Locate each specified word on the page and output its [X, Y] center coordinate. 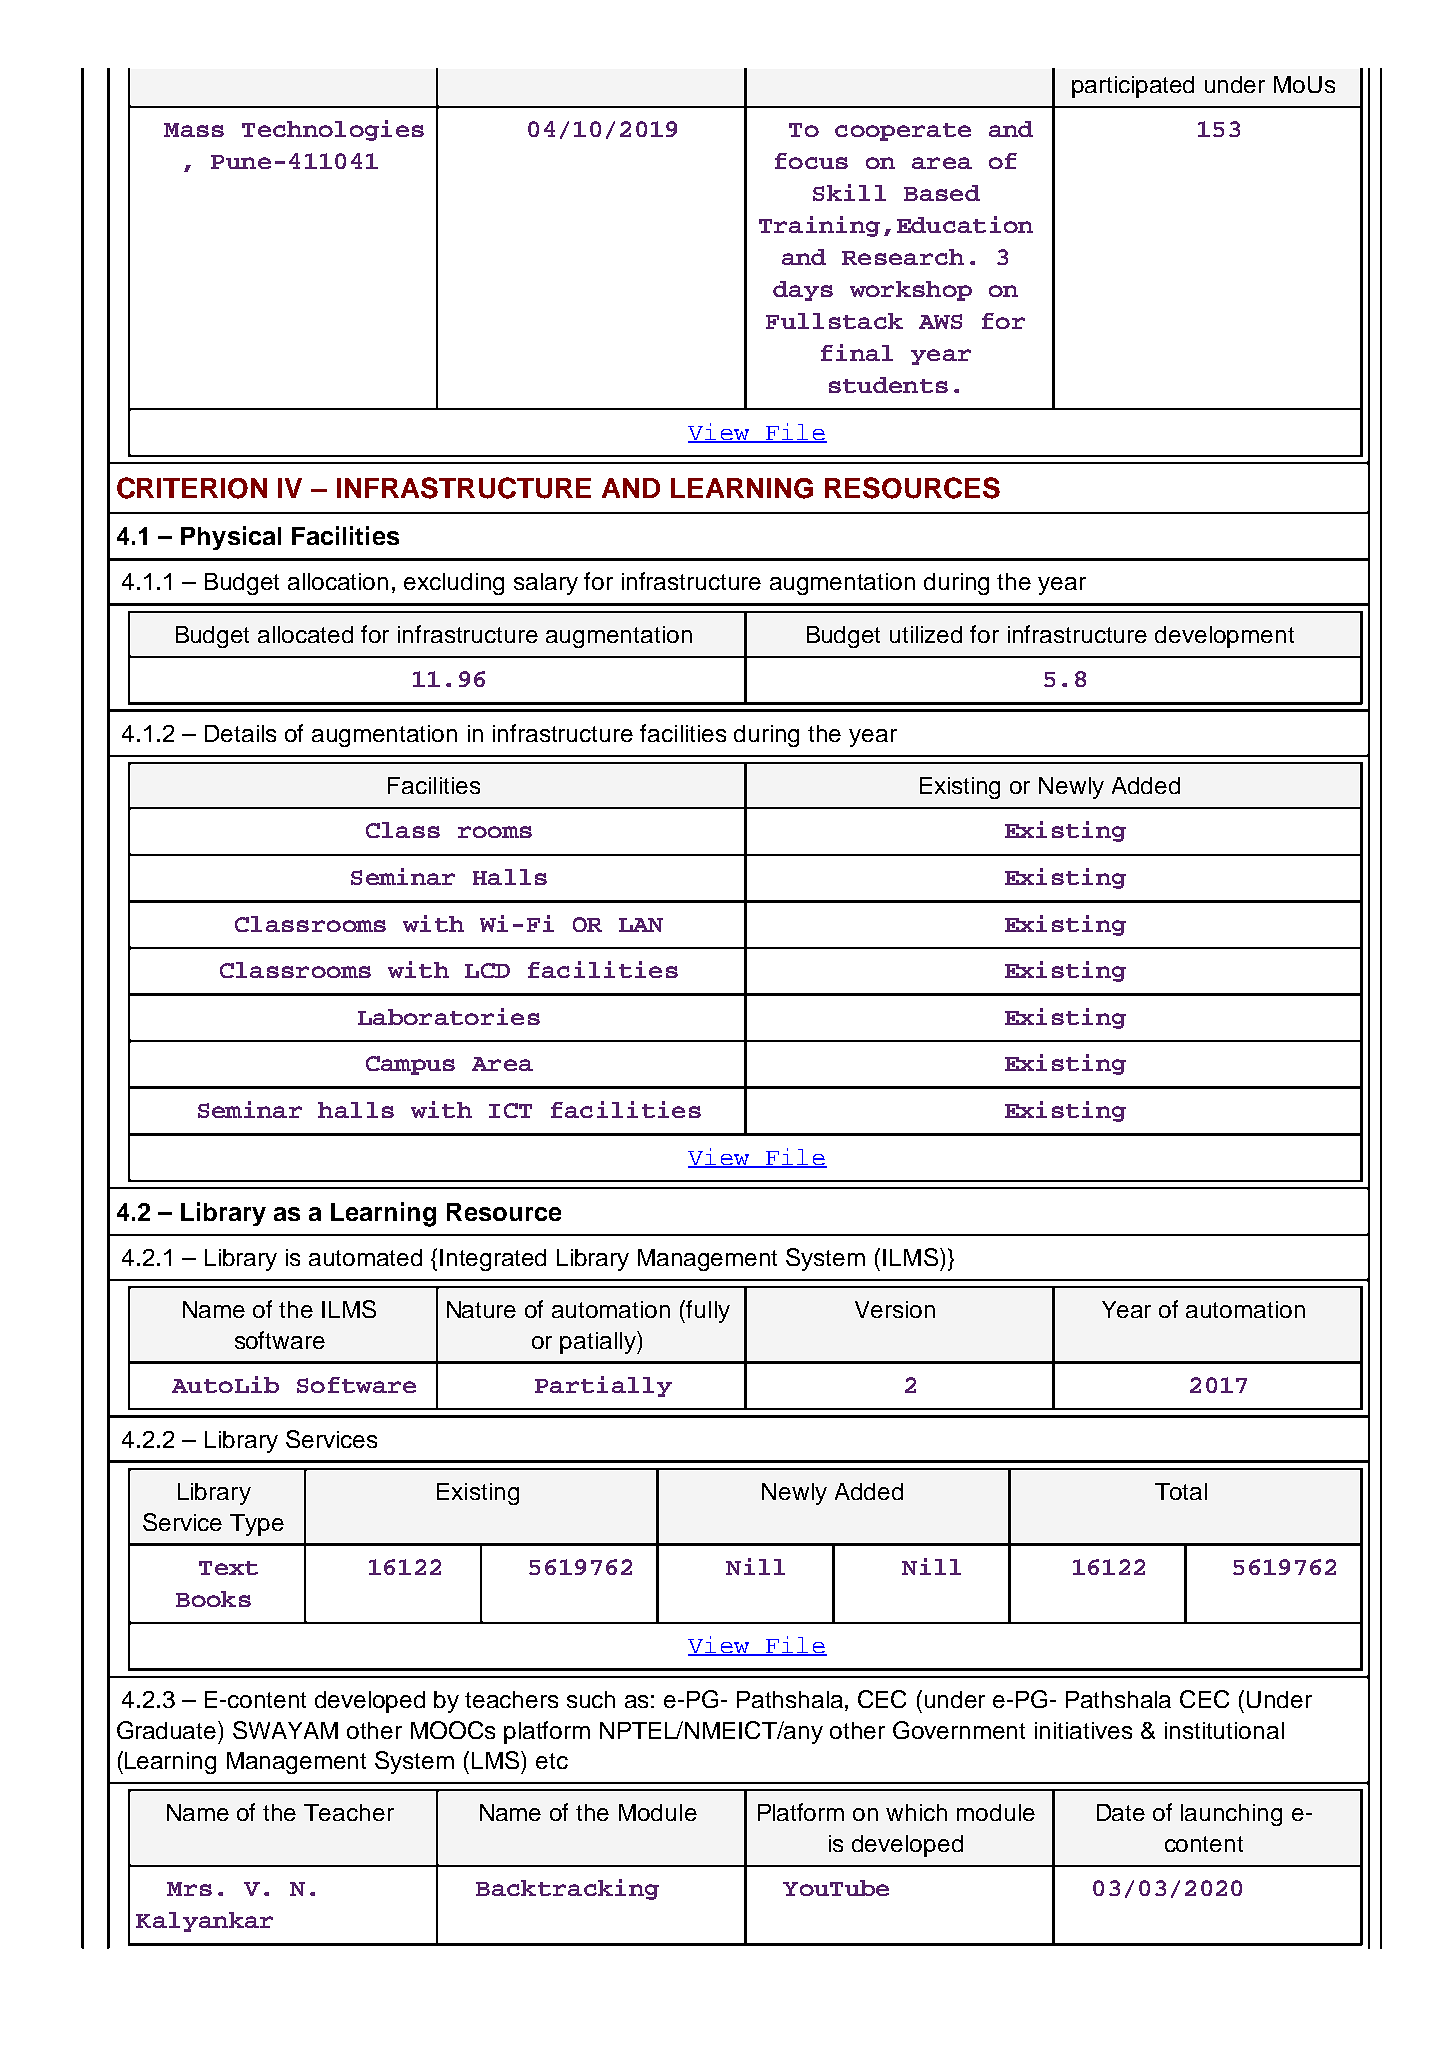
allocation [338, 581]
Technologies [333, 130]
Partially [603, 1386]
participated [1133, 87]
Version [895, 1309]
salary [546, 584]
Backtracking [567, 1889]
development [1224, 637]
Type [257, 1525]
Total [1181, 1491]
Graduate [168, 1730]
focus [811, 161]
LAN [641, 925]
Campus [410, 1065]
